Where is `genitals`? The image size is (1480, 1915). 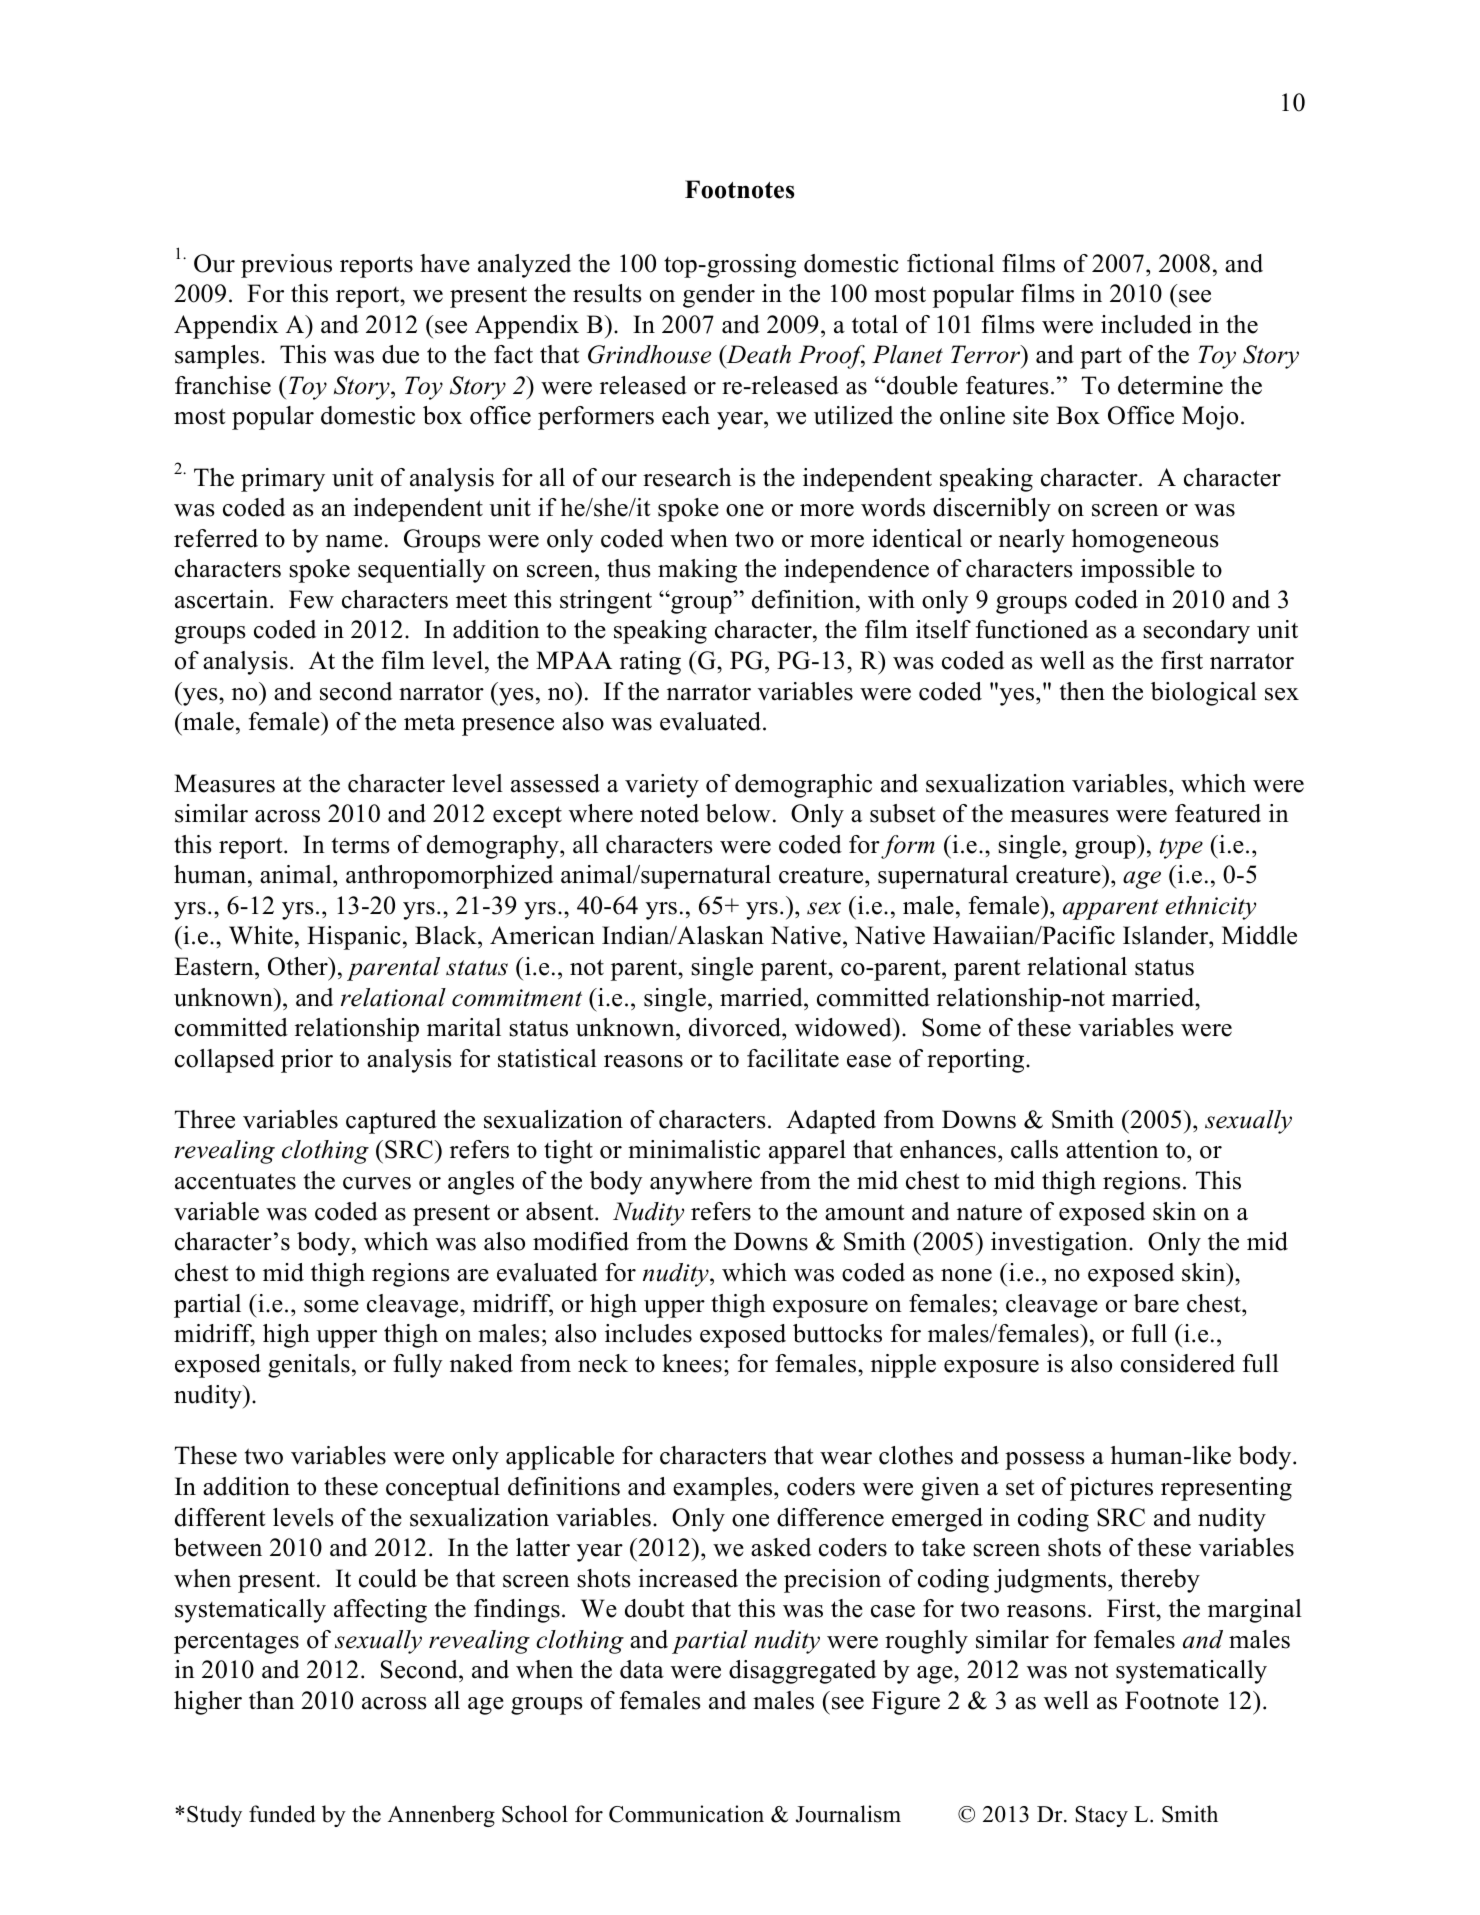
genitals is located at coordinates (309, 1366).
